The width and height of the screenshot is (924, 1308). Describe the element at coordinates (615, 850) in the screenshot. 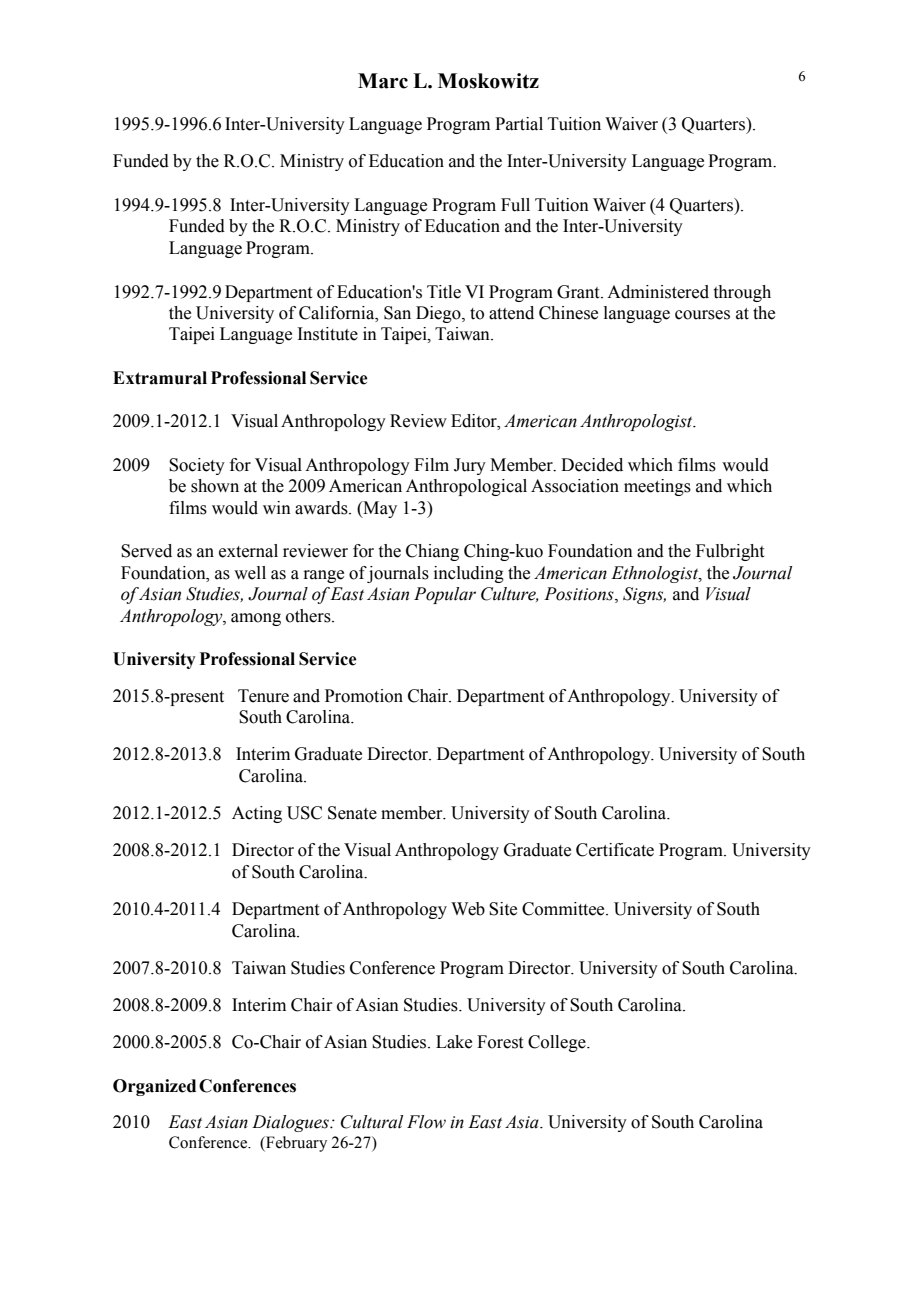

I see `Certificate` at that location.
